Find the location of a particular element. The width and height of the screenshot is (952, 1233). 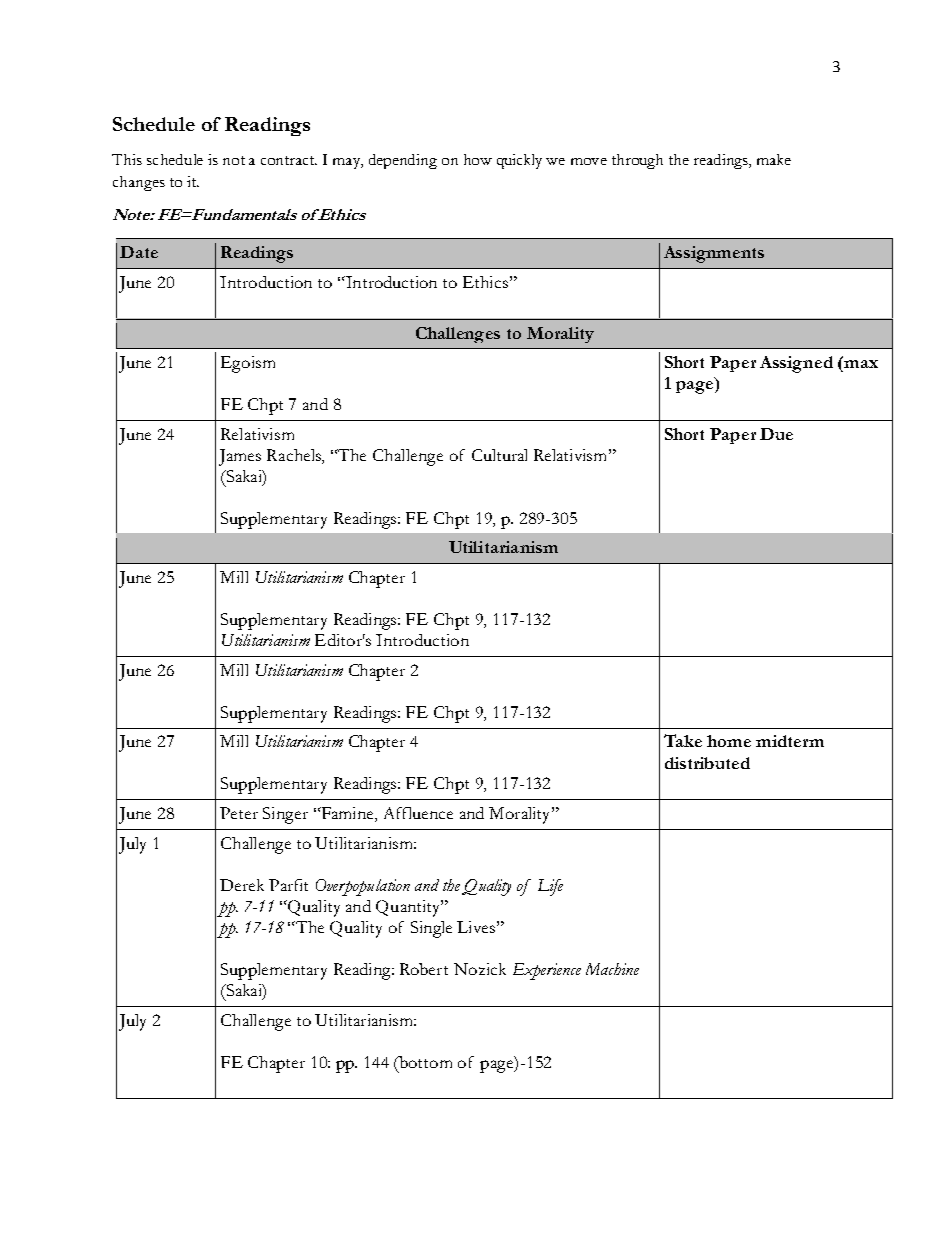

changes is located at coordinates (139, 183).
